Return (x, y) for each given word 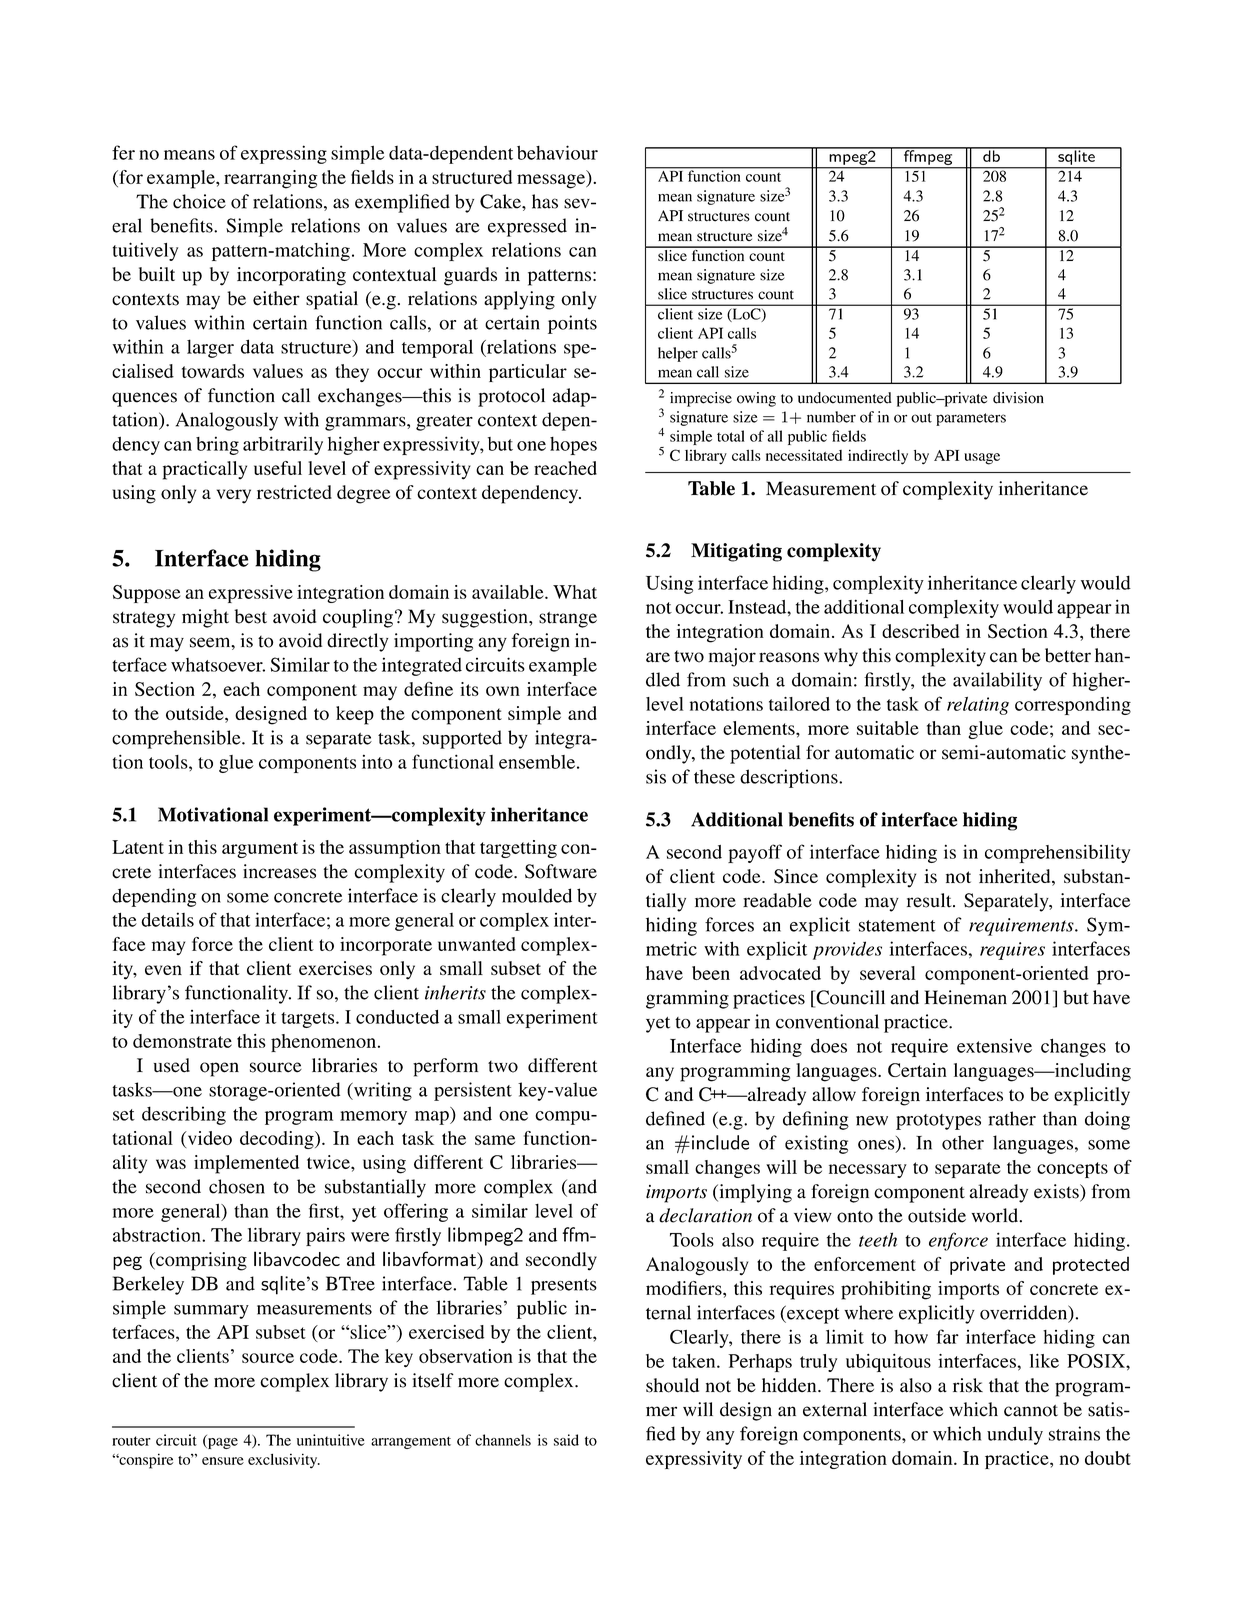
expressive (251, 594)
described (920, 631)
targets (309, 1020)
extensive (994, 1046)
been (711, 973)
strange (568, 620)
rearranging (270, 179)
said (566, 1440)
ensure (223, 1461)
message (552, 181)
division (1018, 398)
